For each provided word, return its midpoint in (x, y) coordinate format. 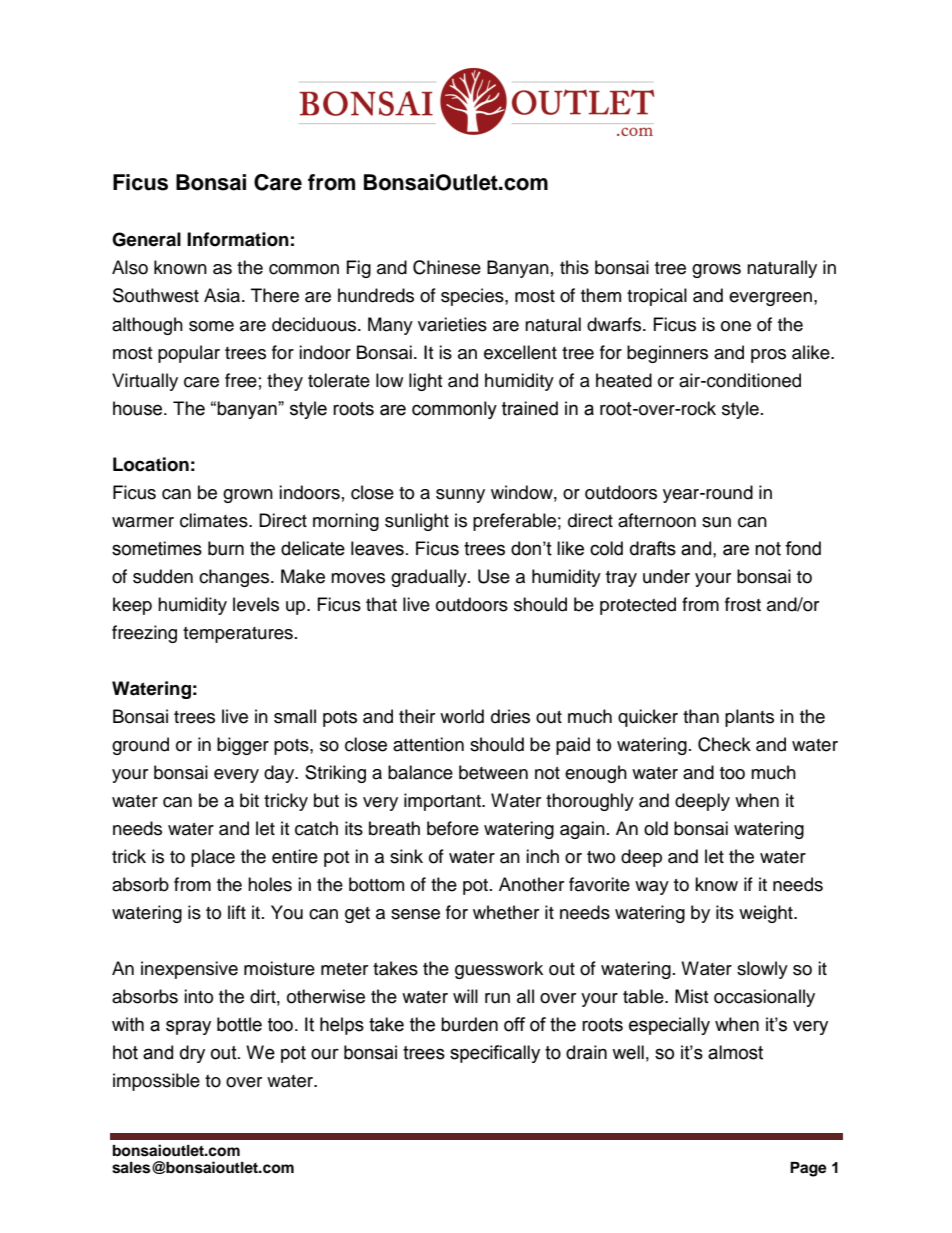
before (453, 828)
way (652, 888)
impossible (156, 1082)
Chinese (447, 267)
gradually (430, 578)
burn (226, 548)
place (213, 858)
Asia (223, 295)
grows (716, 271)
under (666, 576)
